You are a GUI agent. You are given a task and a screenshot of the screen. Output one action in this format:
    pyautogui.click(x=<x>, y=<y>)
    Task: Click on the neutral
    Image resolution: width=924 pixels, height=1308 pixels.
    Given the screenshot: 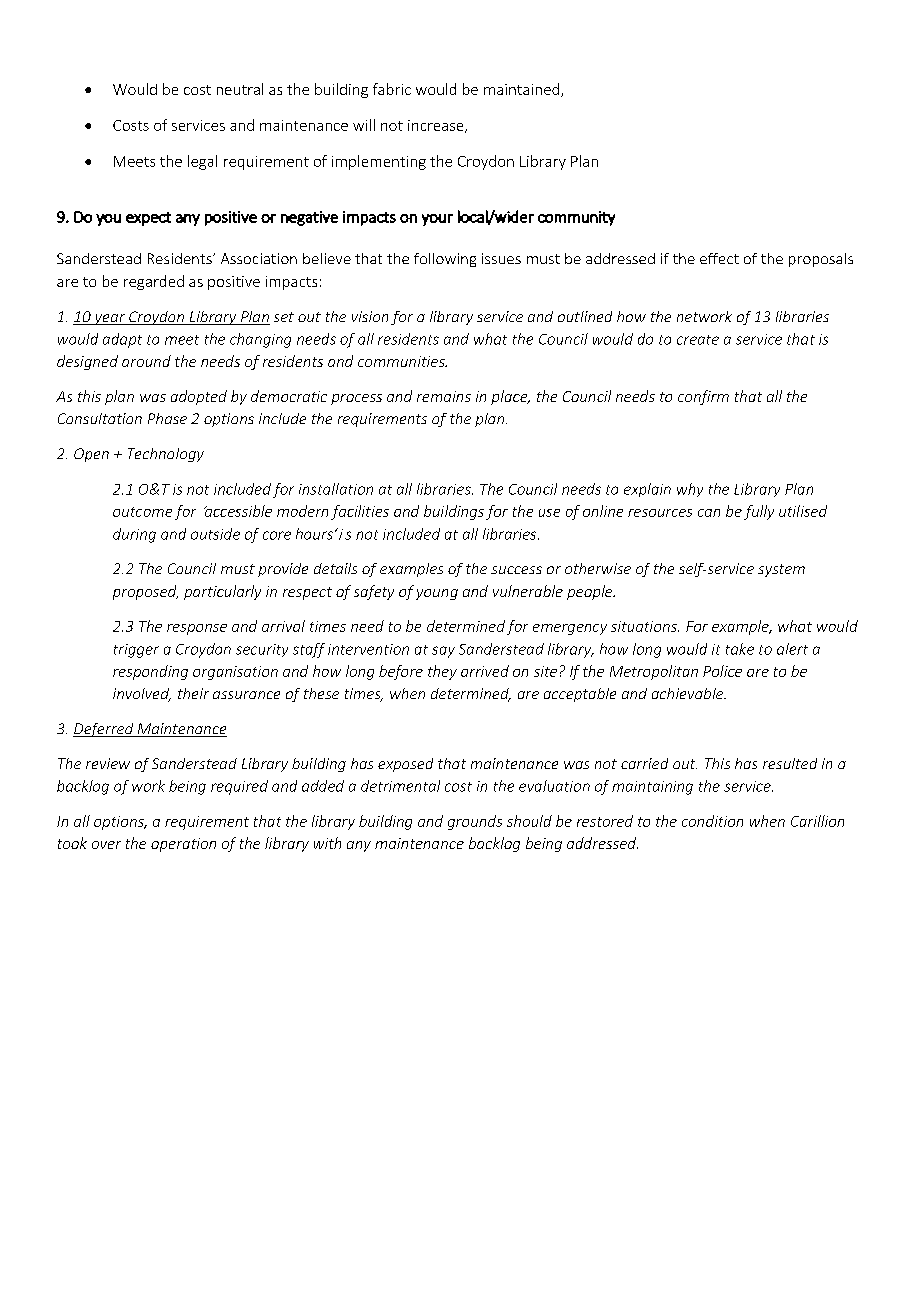 What is the action you would take?
    pyautogui.click(x=240, y=89)
